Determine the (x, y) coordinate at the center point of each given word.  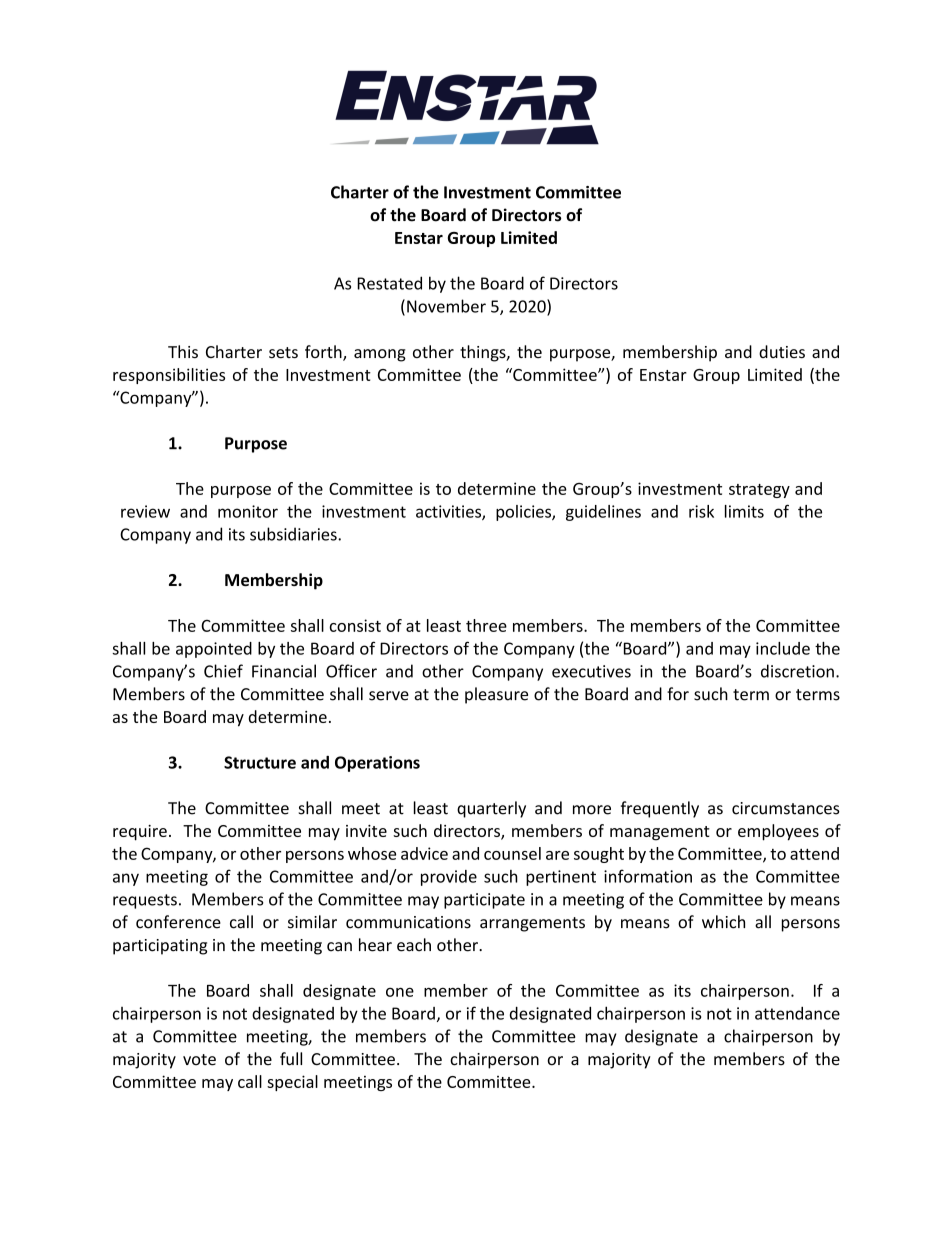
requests (145, 901)
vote (199, 1060)
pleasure (496, 695)
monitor (248, 511)
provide (449, 878)
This (183, 351)
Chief (223, 671)
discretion (797, 671)
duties (782, 351)
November (446, 306)
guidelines (603, 513)
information (648, 876)
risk (701, 511)
